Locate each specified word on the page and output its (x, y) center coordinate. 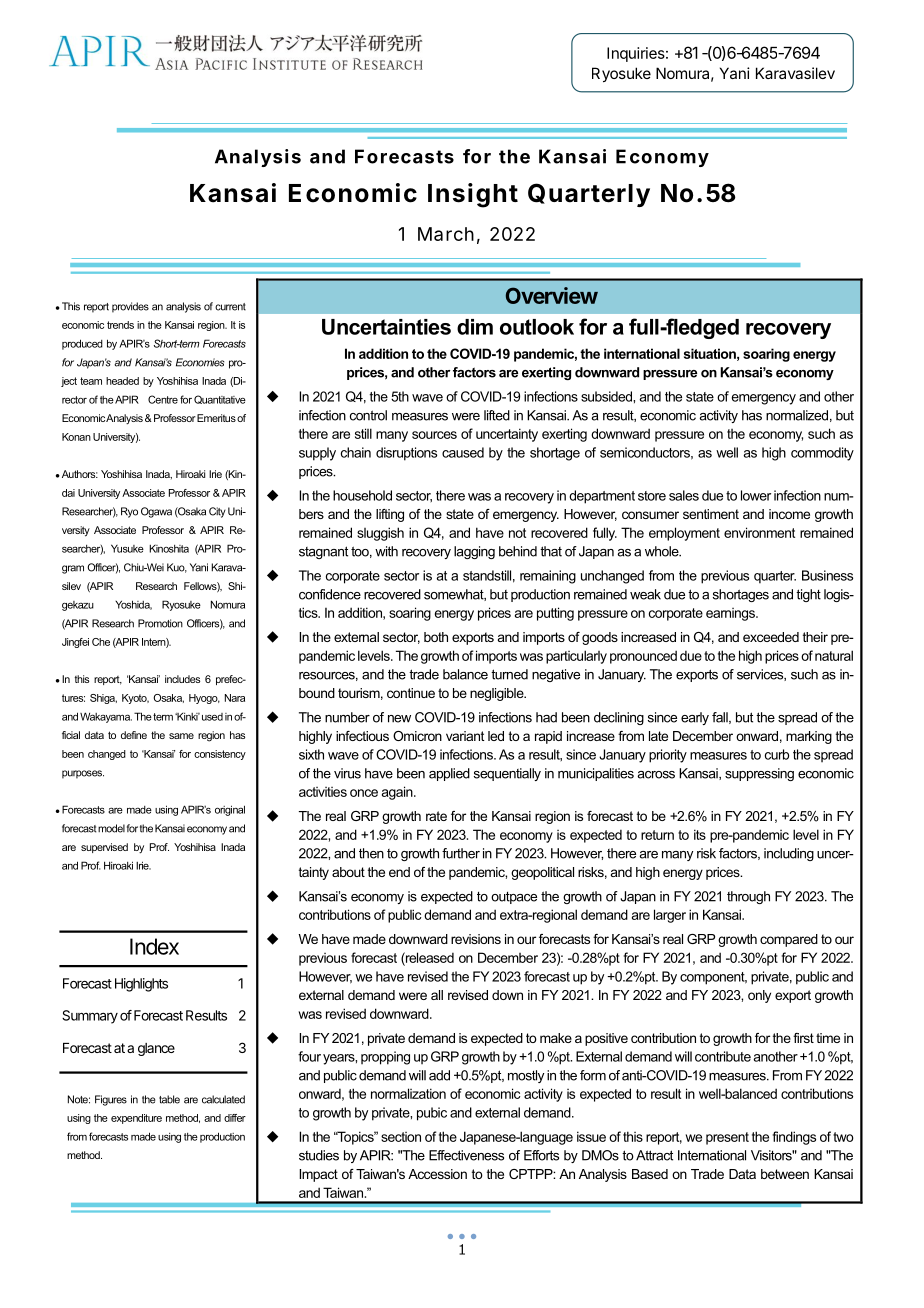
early (695, 718)
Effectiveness (466, 1155)
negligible (498, 694)
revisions (476, 939)
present (727, 1138)
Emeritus (215, 418)
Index (154, 946)
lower (756, 495)
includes (182, 679)
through (748, 897)
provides (130, 307)
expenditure (136, 1119)
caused (463, 452)
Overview (552, 295)
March (446, 234)
